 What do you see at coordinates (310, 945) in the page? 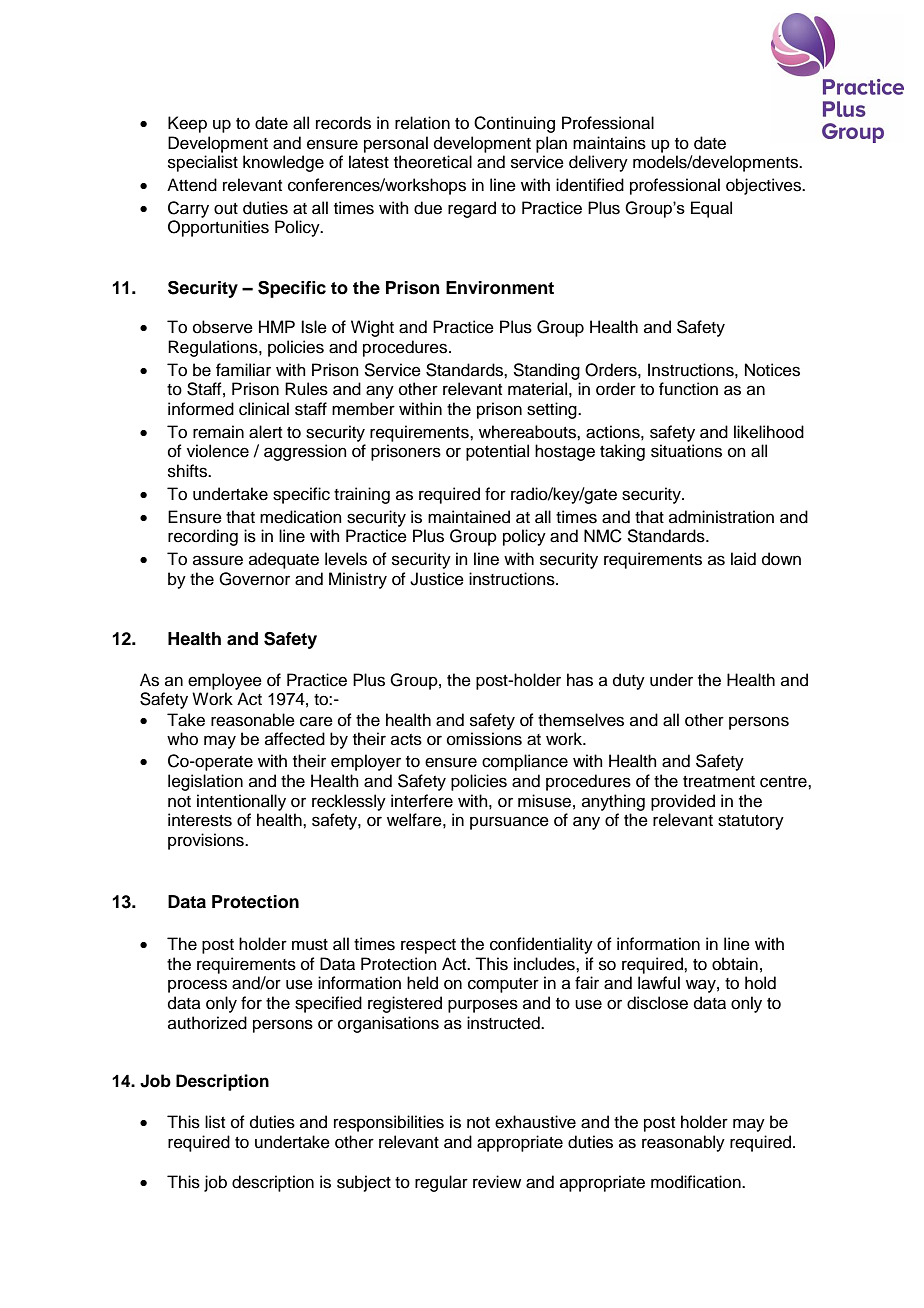
I see `must` at bounding box center [310, 945].
